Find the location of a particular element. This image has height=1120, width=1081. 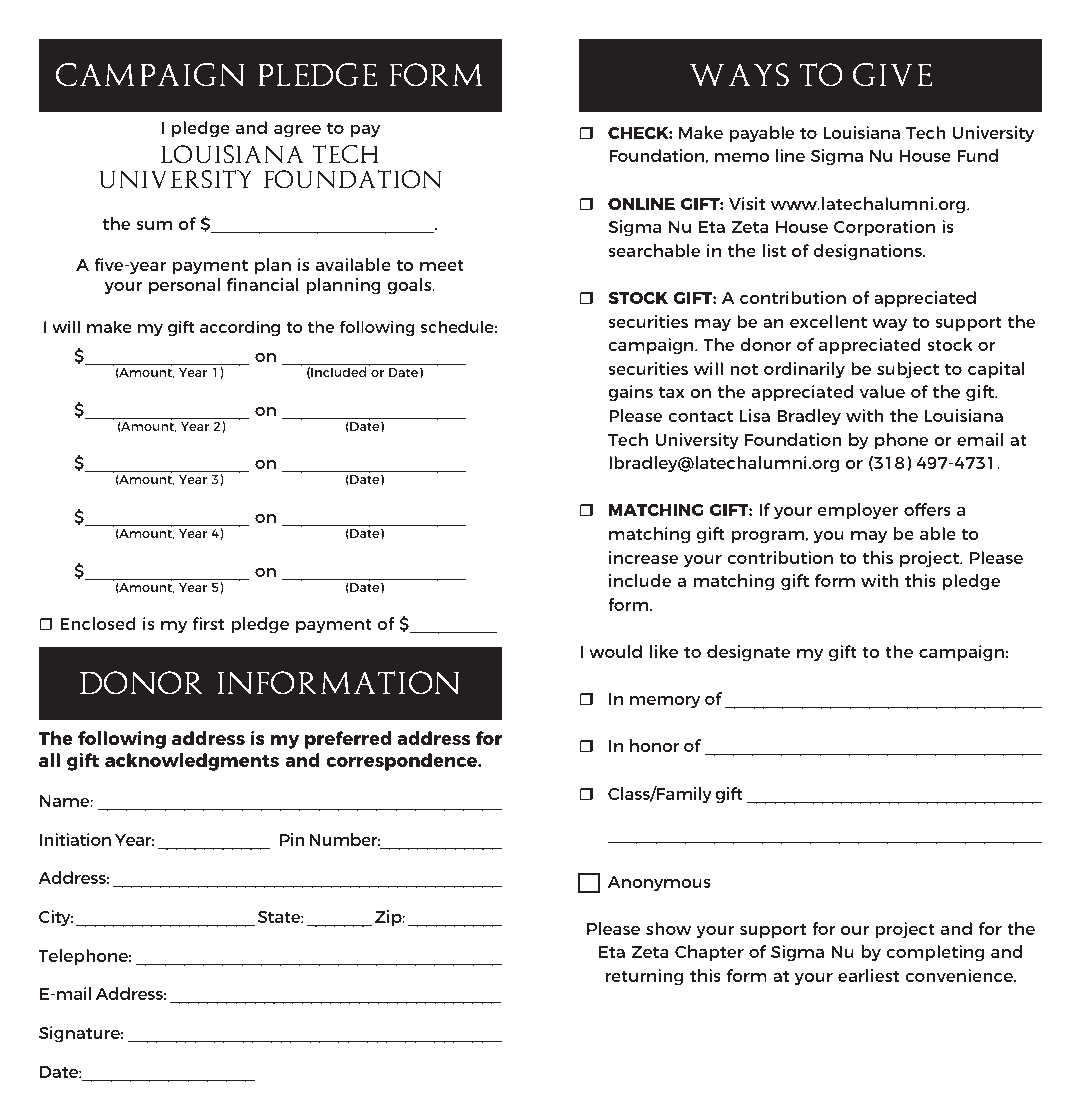

agree is located at coordinates (297, 131).
